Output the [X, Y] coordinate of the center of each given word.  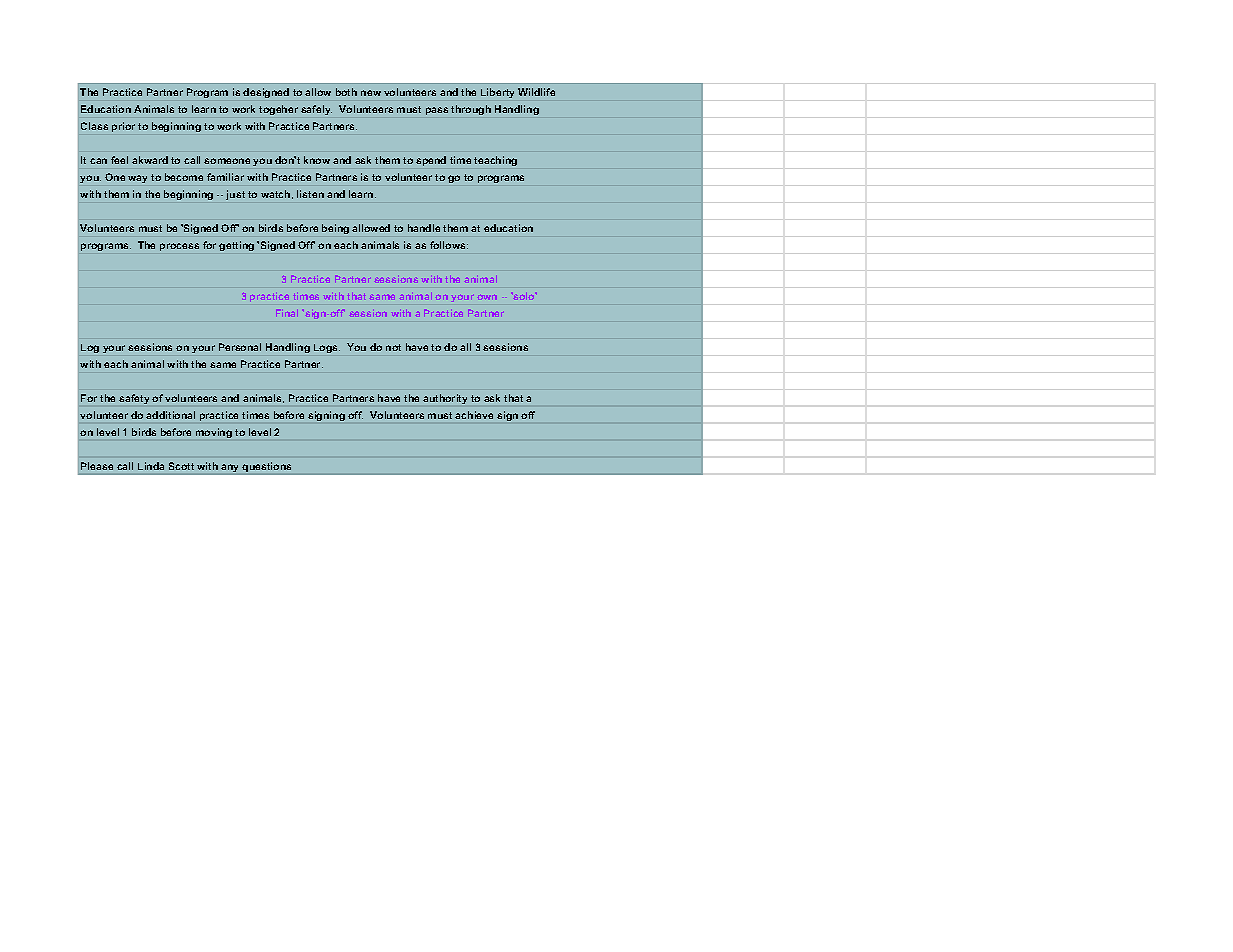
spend [431, 161]
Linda [151, 466]
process [179, 247]
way [137, 179]
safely [316, 110]
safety [134, 399]
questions [267, 468]
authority [445, 399]
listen [310, 194]
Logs [327, 348]
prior [123, 127]
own [487, 297]
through [471, 110]
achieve [474, 415]
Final [287, 313]
